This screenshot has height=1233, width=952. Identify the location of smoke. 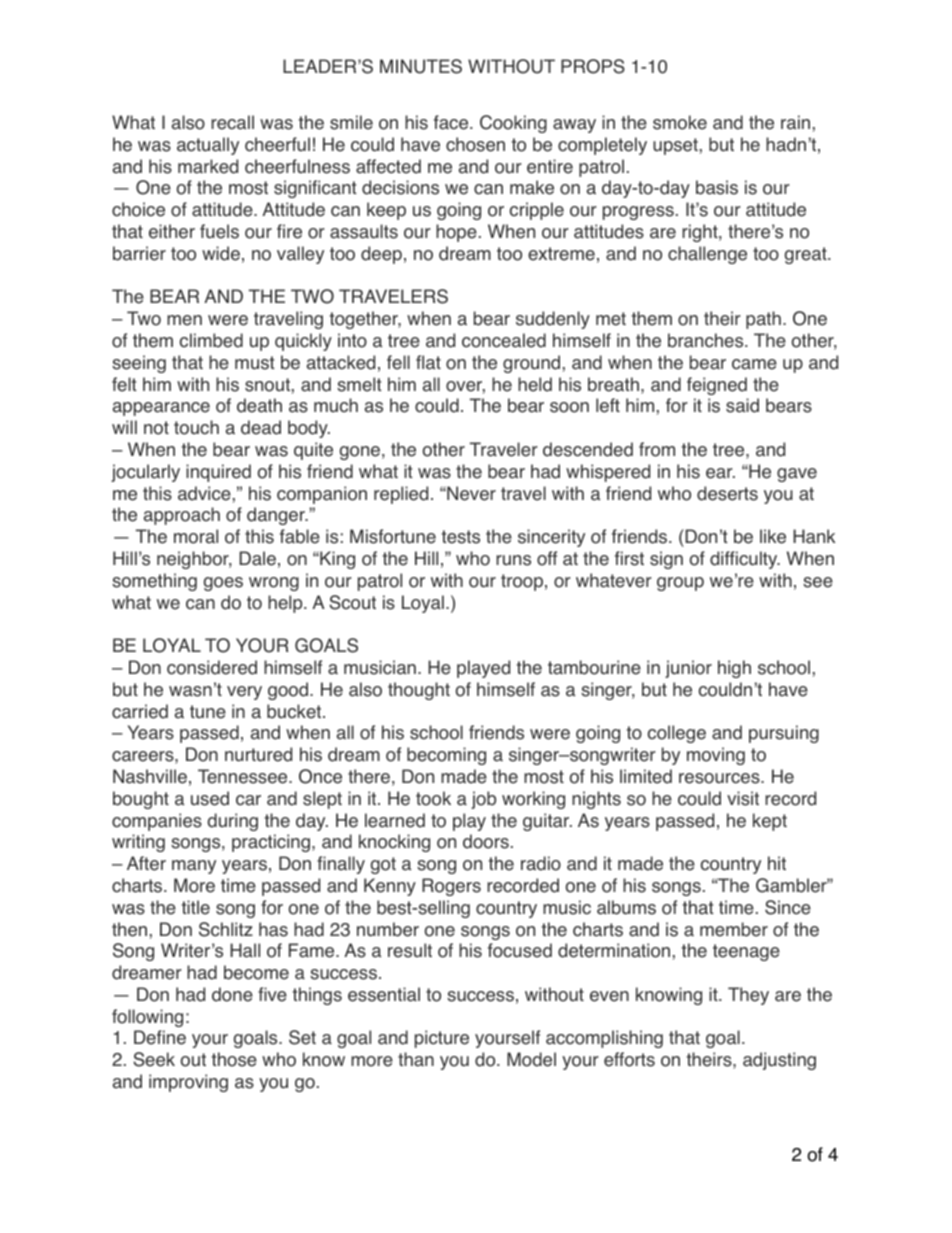
(680, 122).
